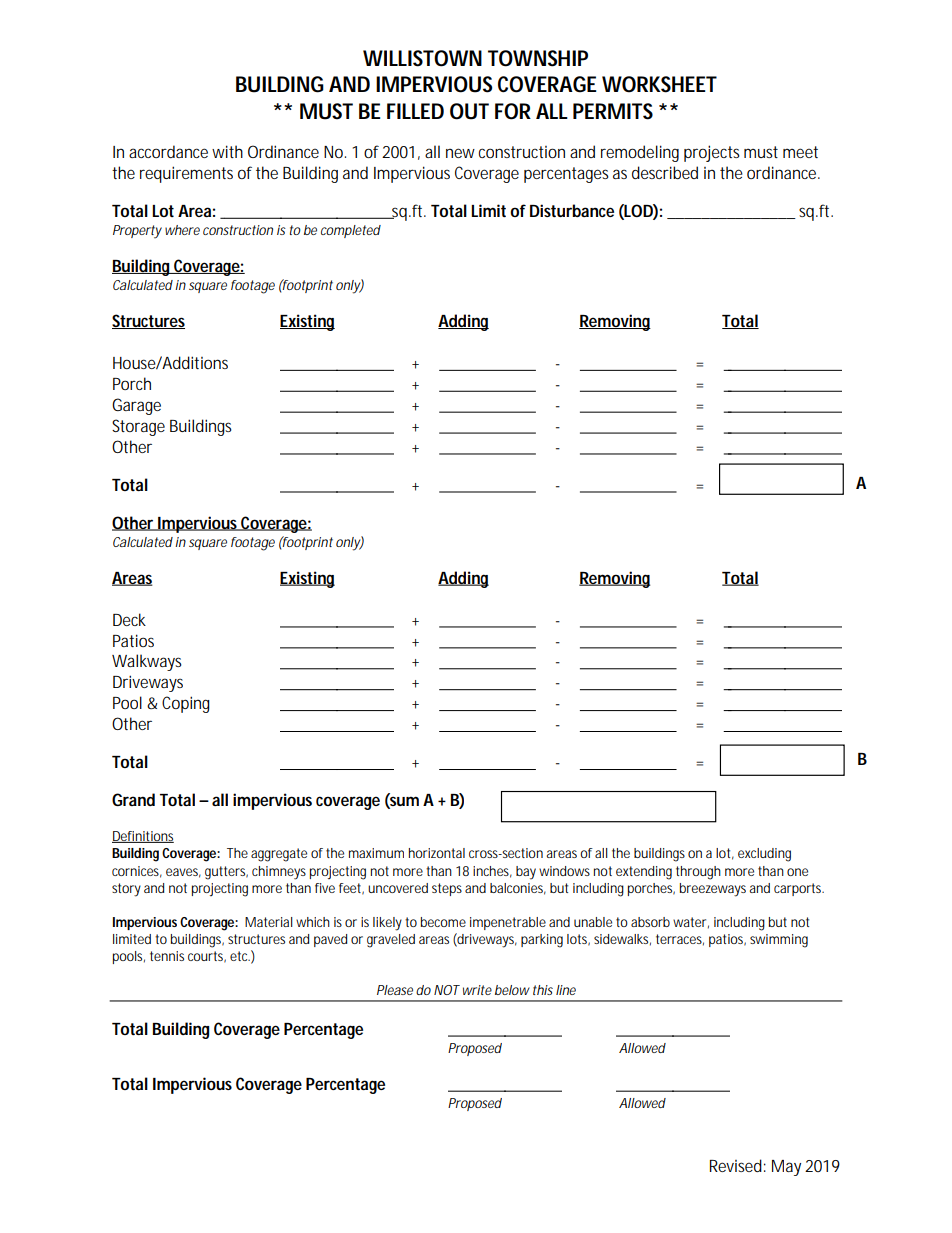  Describe the element at coordinates (227, 151) in the document. I see `with` at that location.
